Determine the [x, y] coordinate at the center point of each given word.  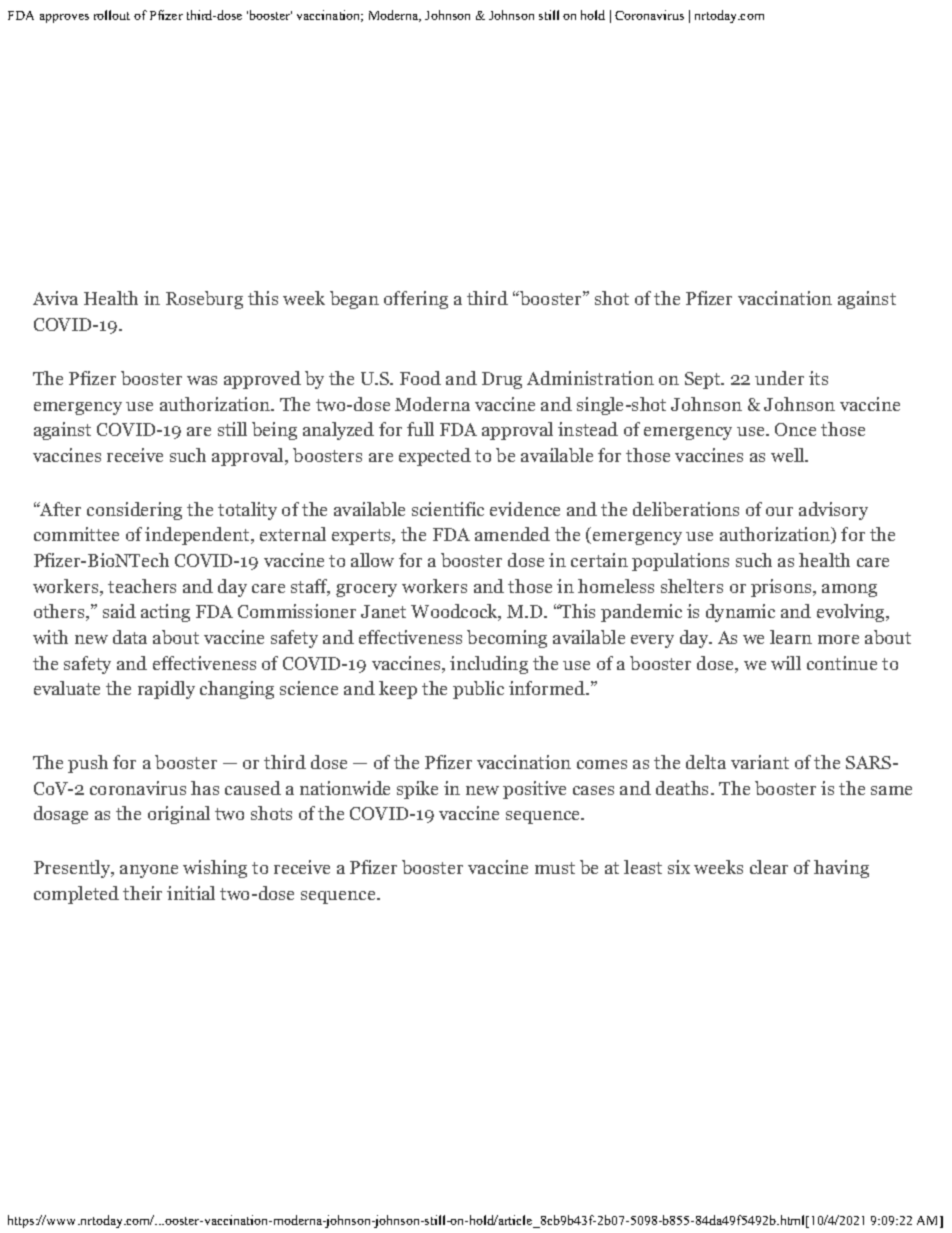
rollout [112, 15]
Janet [383, 611]
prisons [782, 588]
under [779, 378]
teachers [142, 586]
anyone [149, 871]
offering [416, 300]
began [354, 300]
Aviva [55, 298]
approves [64, 18]
